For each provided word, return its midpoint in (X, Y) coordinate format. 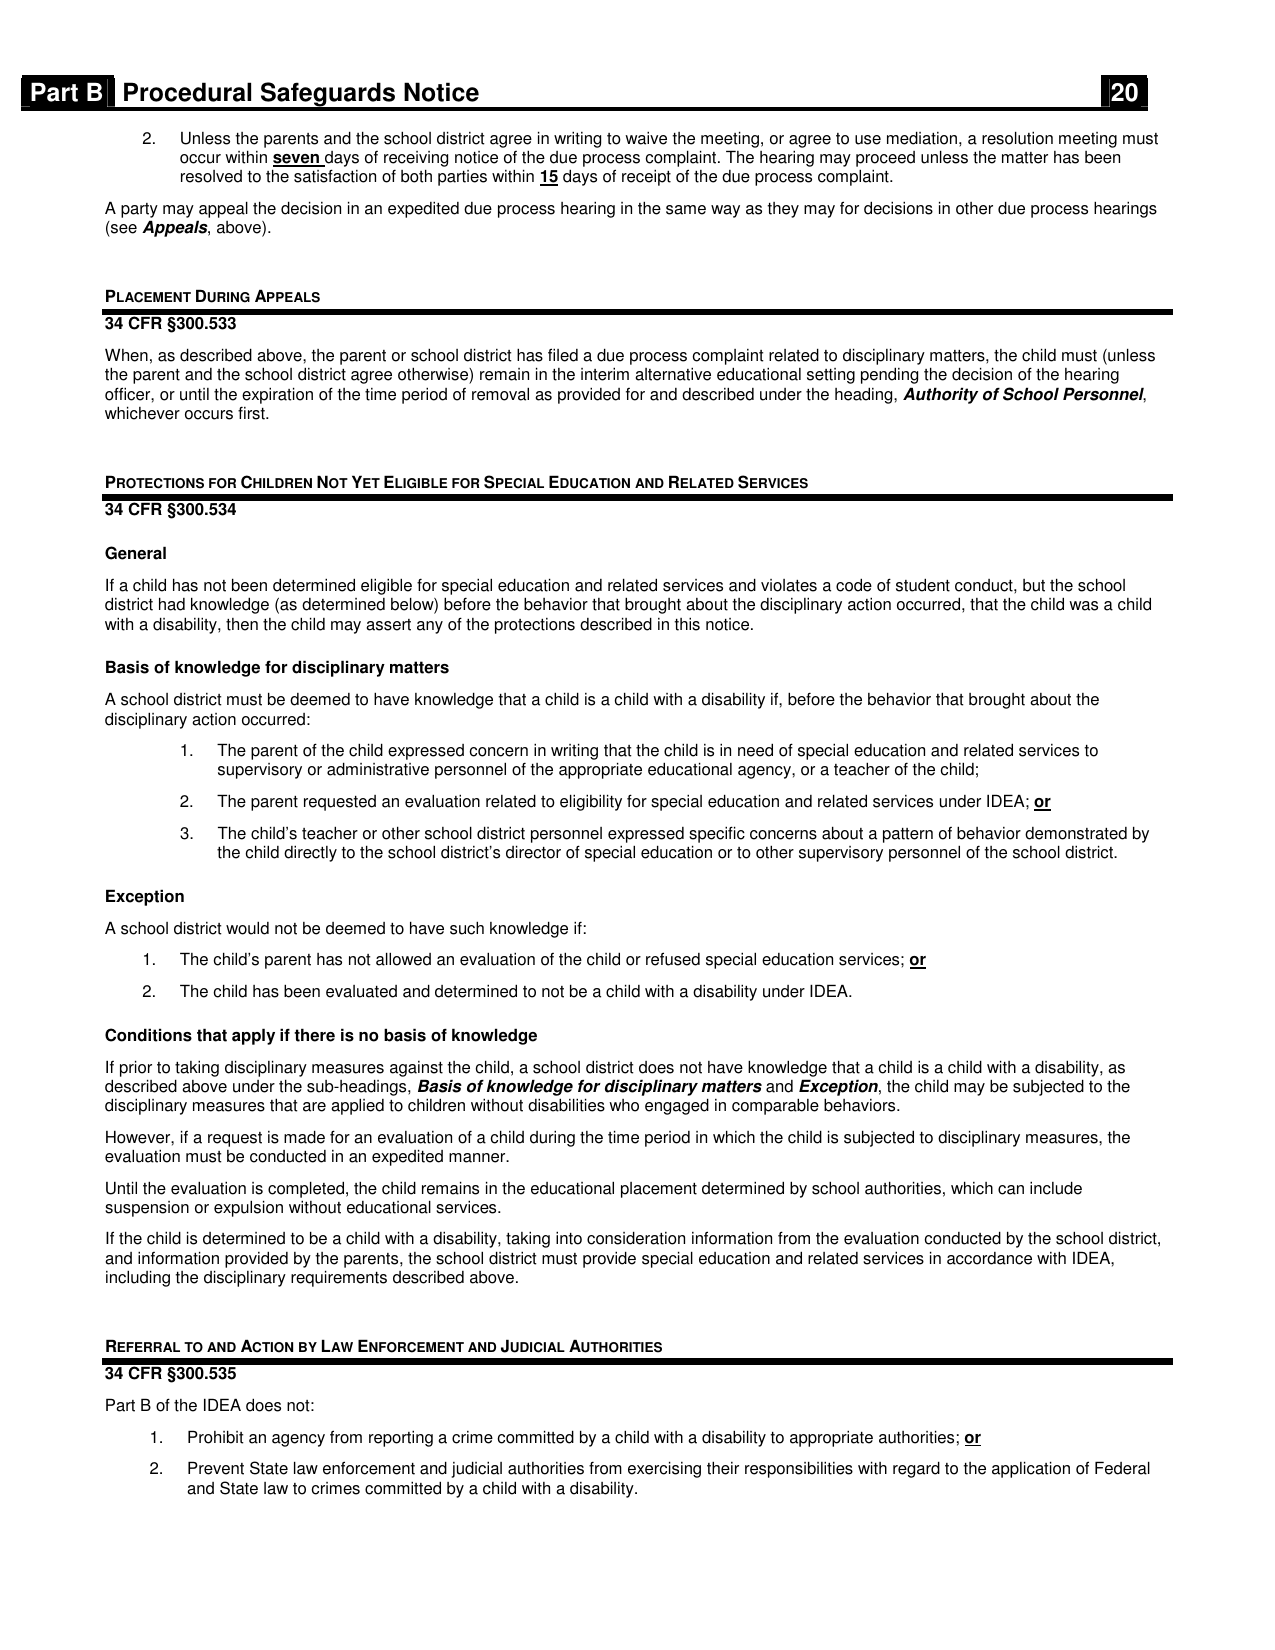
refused (673, 959)
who (624, 1105)
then (242, 624)
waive (646, 138)
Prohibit (216, 1437)
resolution (1017, 138)
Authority (940, 395)
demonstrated (1076, 833)
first (252, 413)
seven (297, 160)
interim (605, 374)
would (247, 928)
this (687, 624)
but (1034, 585)
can (1011, 1190)
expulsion (248, 1208)
